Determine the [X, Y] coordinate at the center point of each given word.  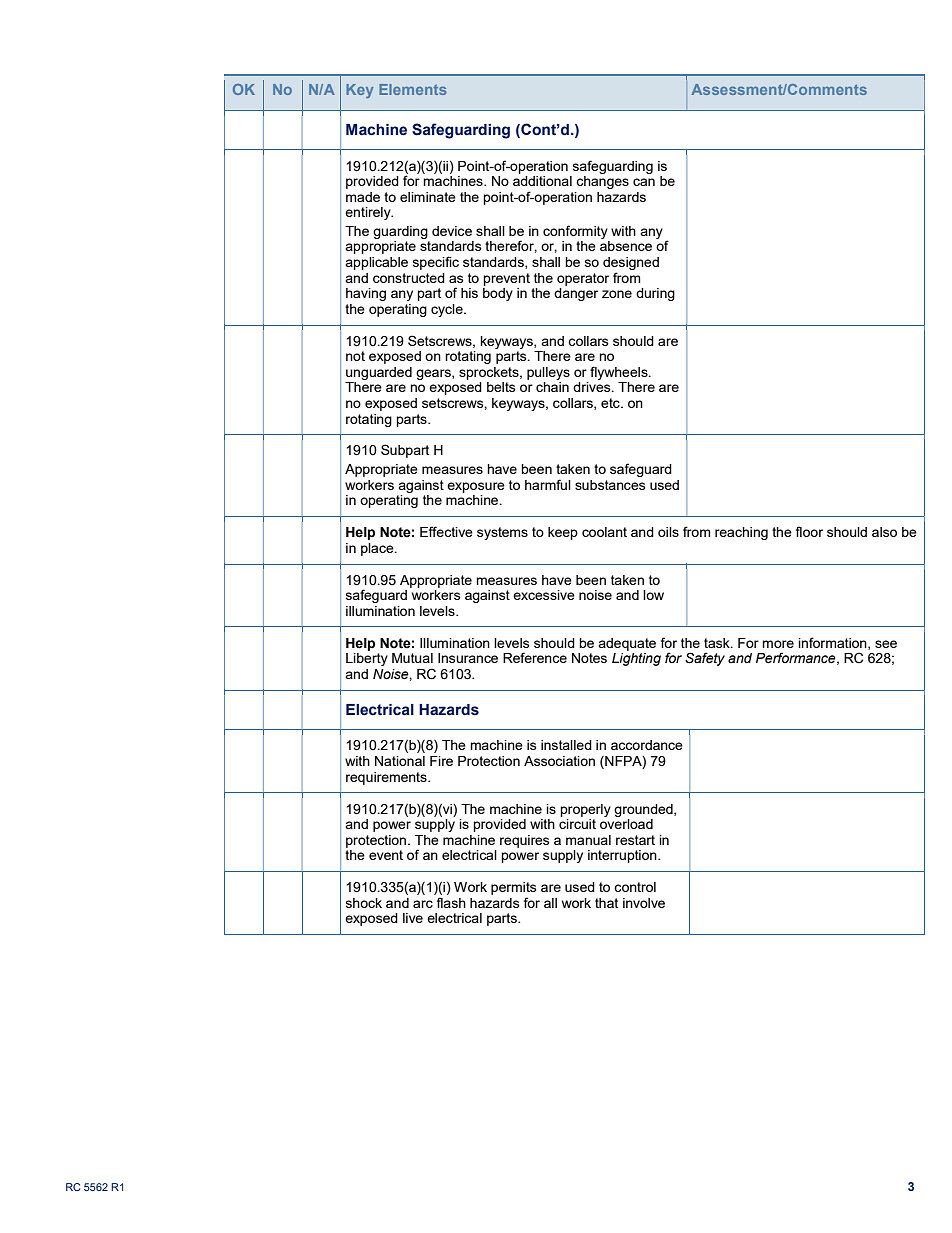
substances [610, 485]
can [644, 182]
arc [423, 904]
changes [602, 181]
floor [809, 531]
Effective [446, 531]
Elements [413, 89]
